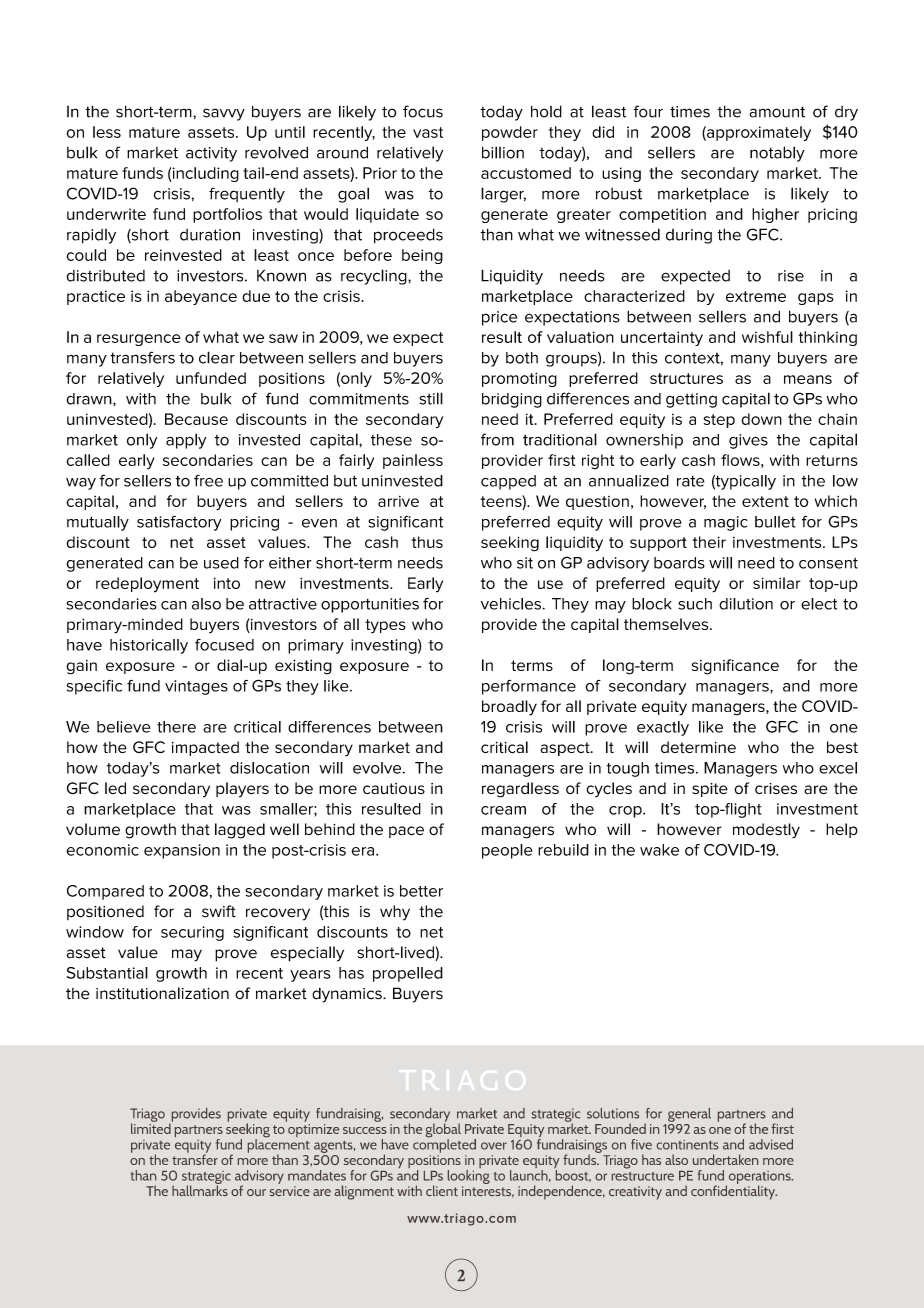 This screenshot has height=1308, width=924. What do you see at coordinates (200, 1189) in the screenshot?
I see `hallmarks` at bounding box center [200, 1189].
